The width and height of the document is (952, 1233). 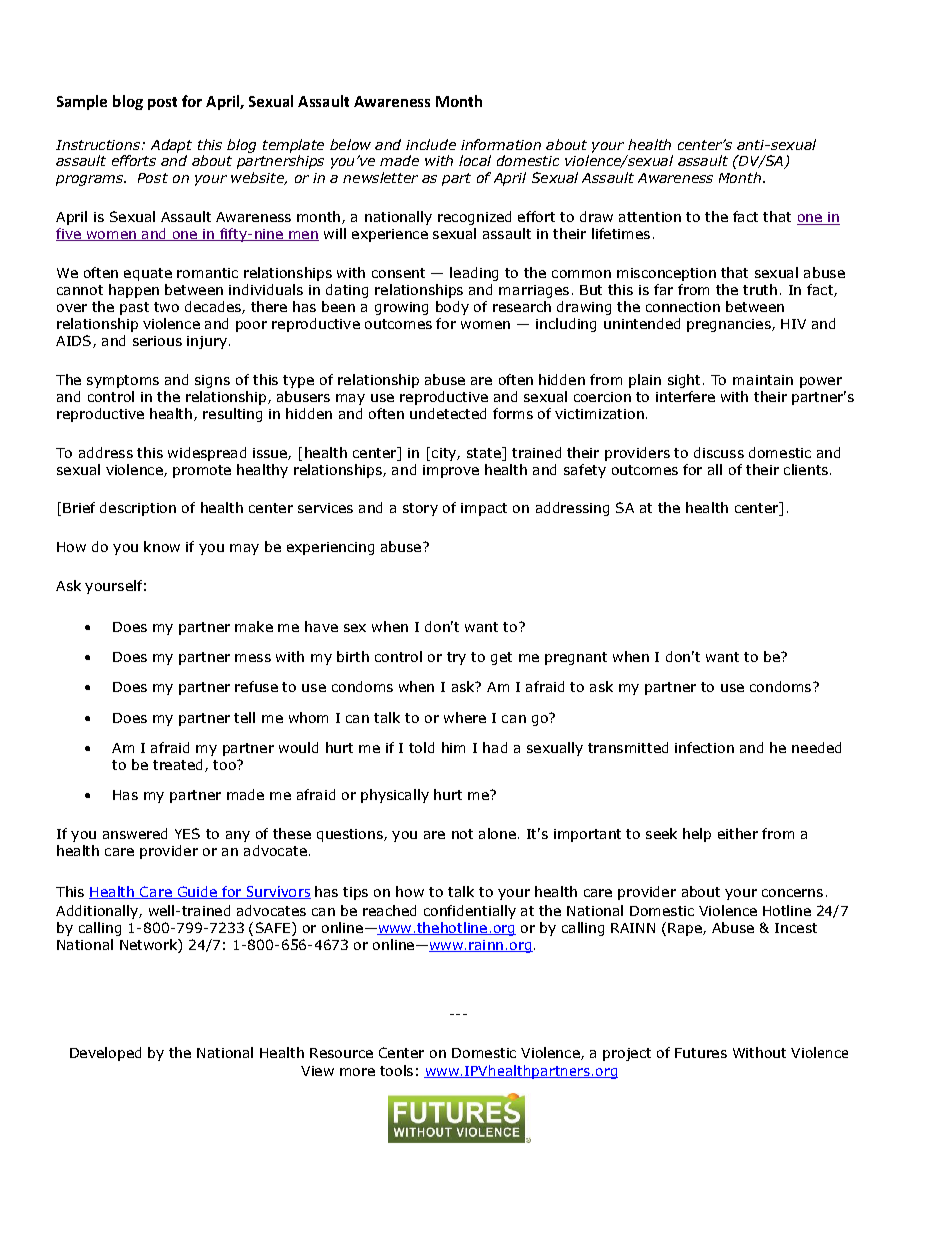 What do you see at coordinates (105, 1054) in the document?
I see `Developed` at bounding box center [105, 1054].
